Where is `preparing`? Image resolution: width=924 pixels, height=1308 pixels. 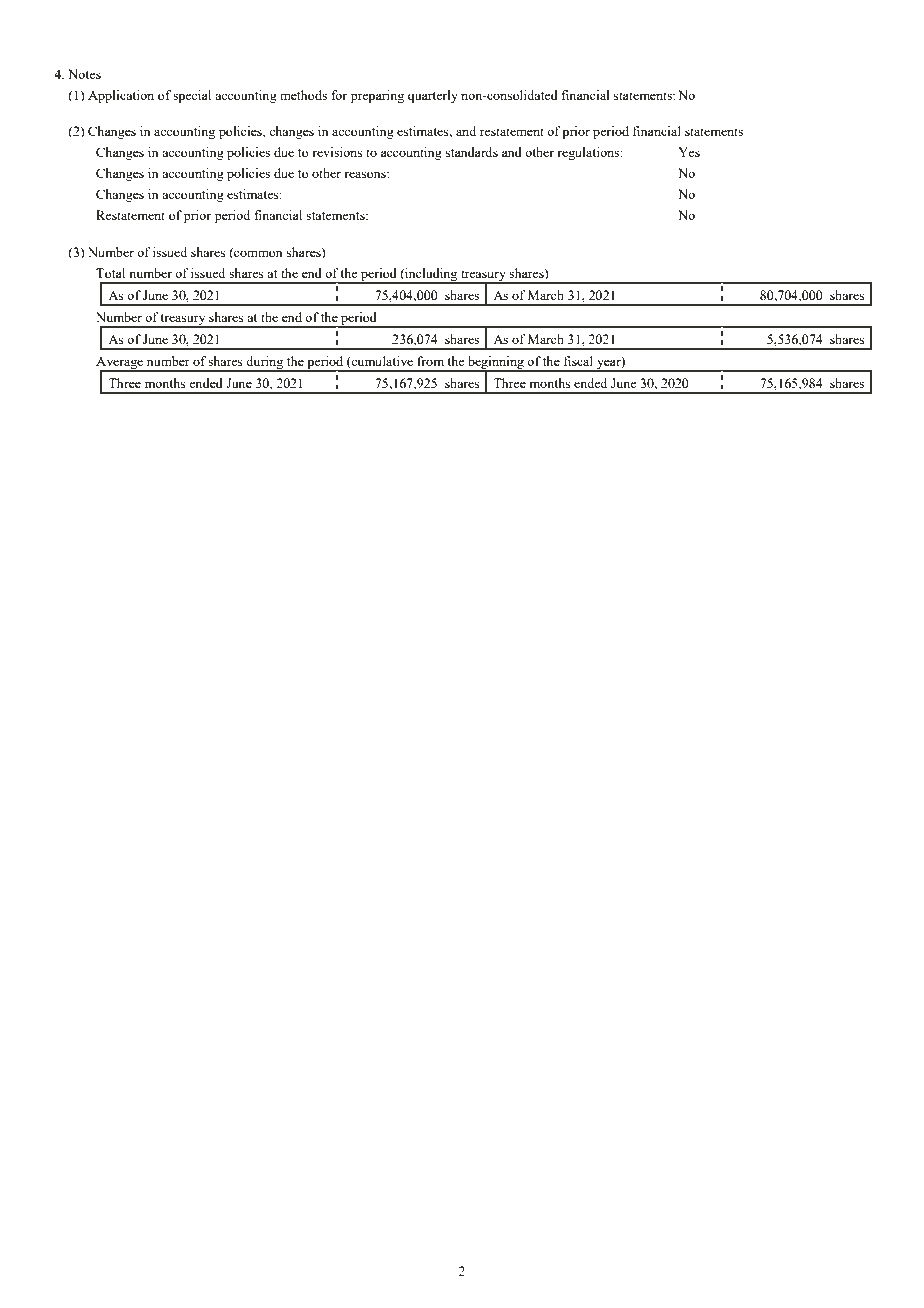
preparing is located at coordinates (377, 96).
